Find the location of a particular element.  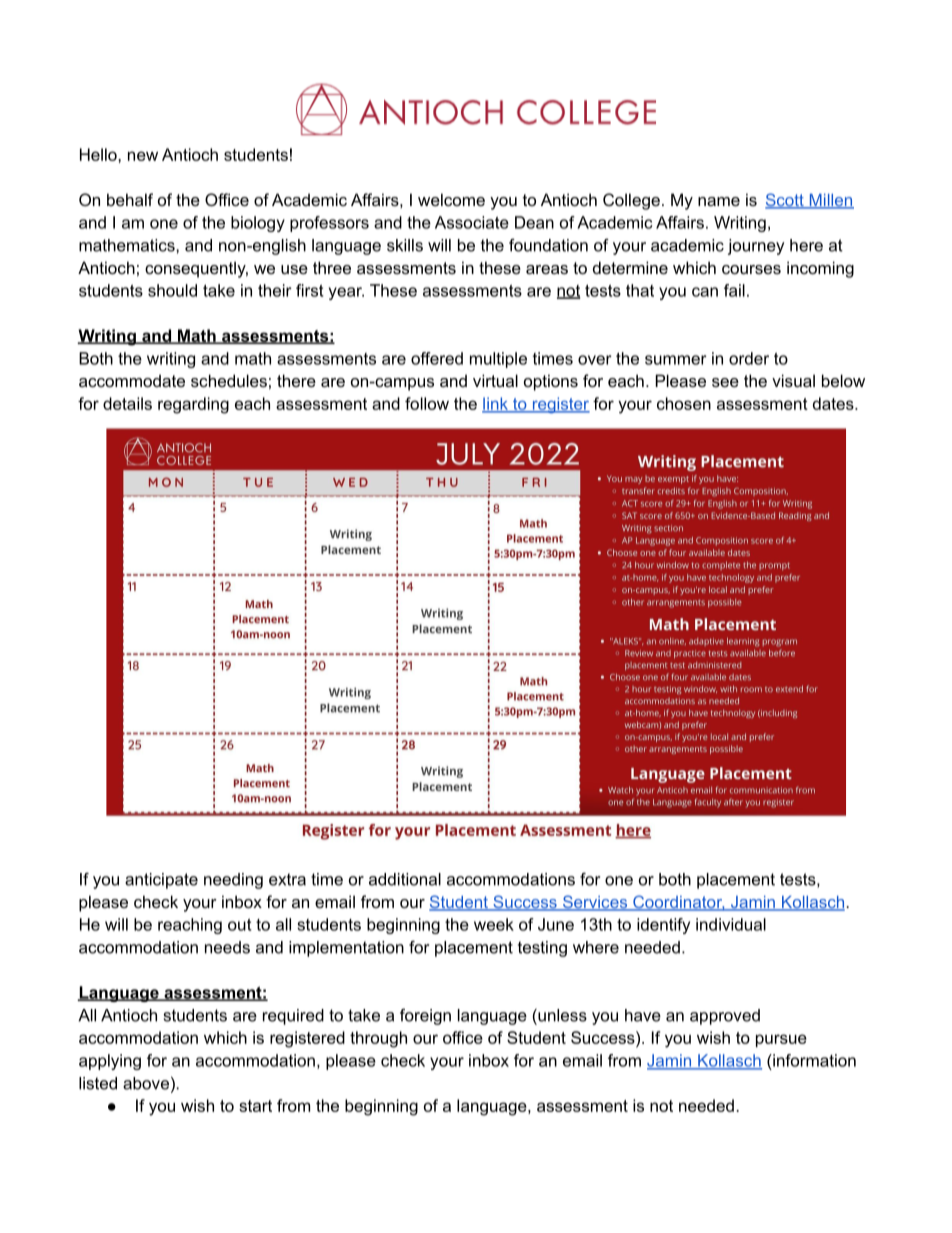

welcome is located at coordinates (451, 199).
